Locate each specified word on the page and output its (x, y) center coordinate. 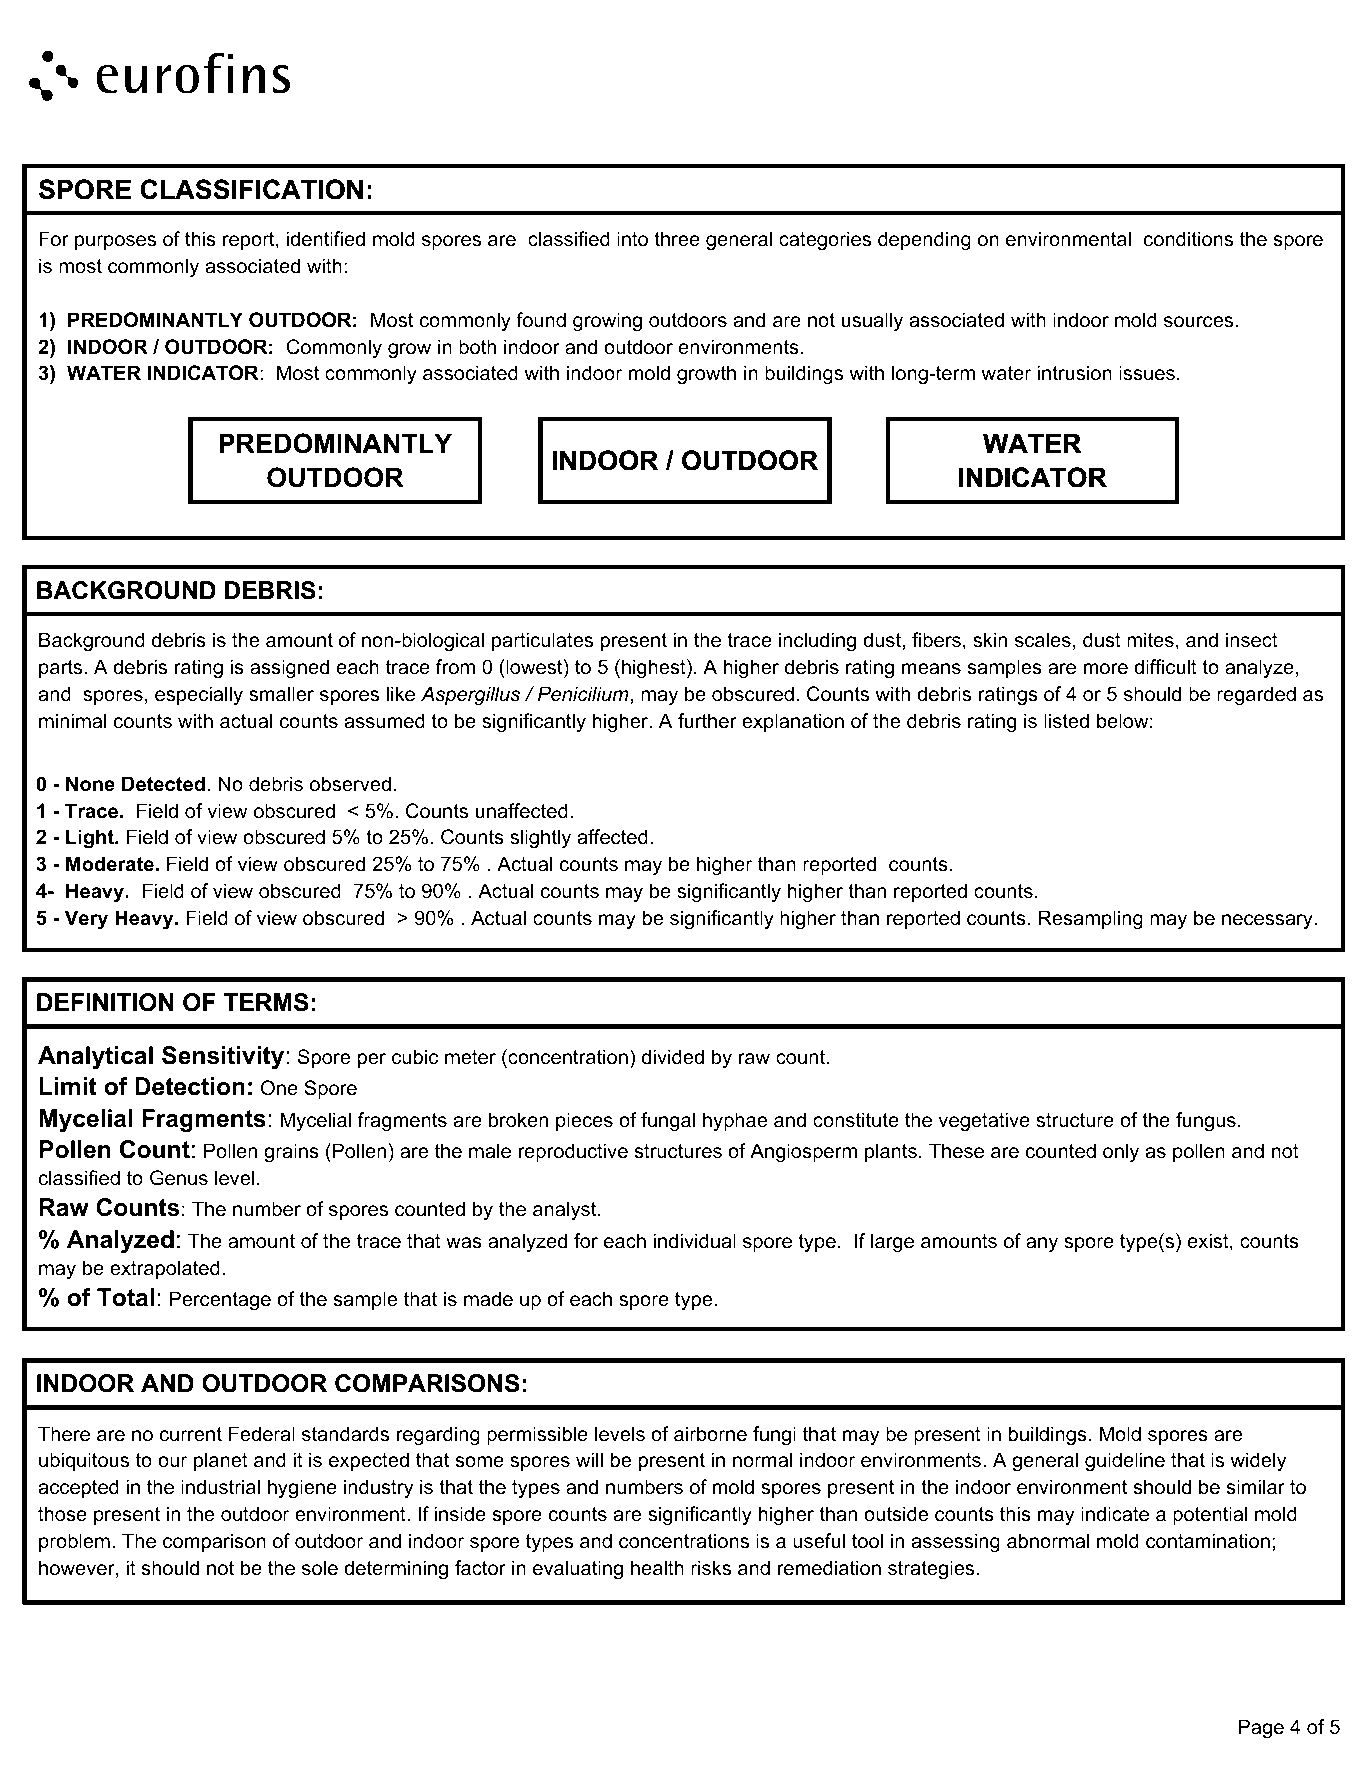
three (677, 239)
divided (673, 1057)
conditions (1188, 239)
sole (320, 1568)
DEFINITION (105, 1002)
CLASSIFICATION (252, 189)
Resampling (1091, 920)
